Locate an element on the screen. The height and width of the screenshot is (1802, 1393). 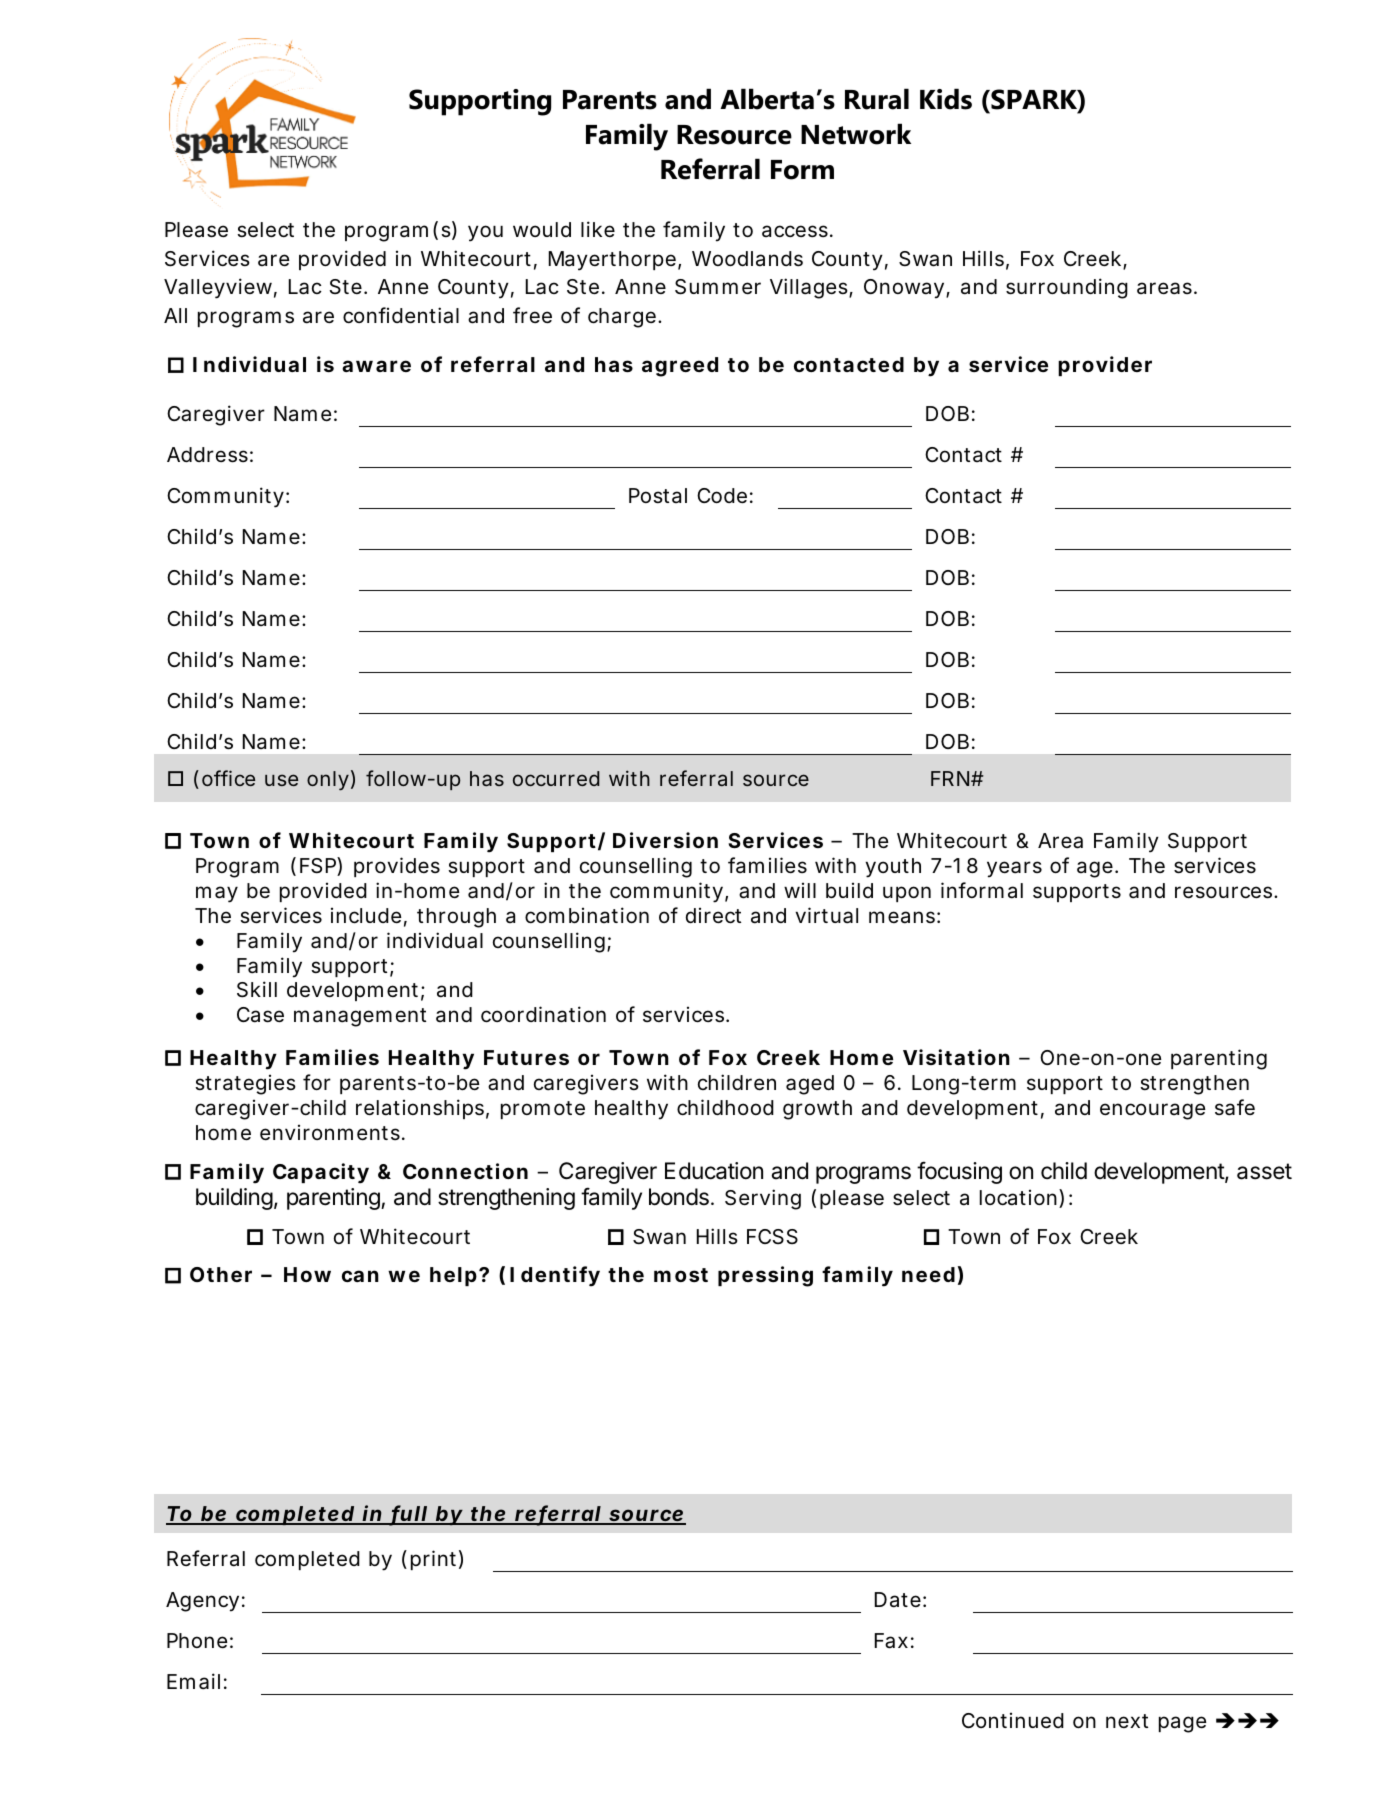
include is located at coordinates (366, 915).
